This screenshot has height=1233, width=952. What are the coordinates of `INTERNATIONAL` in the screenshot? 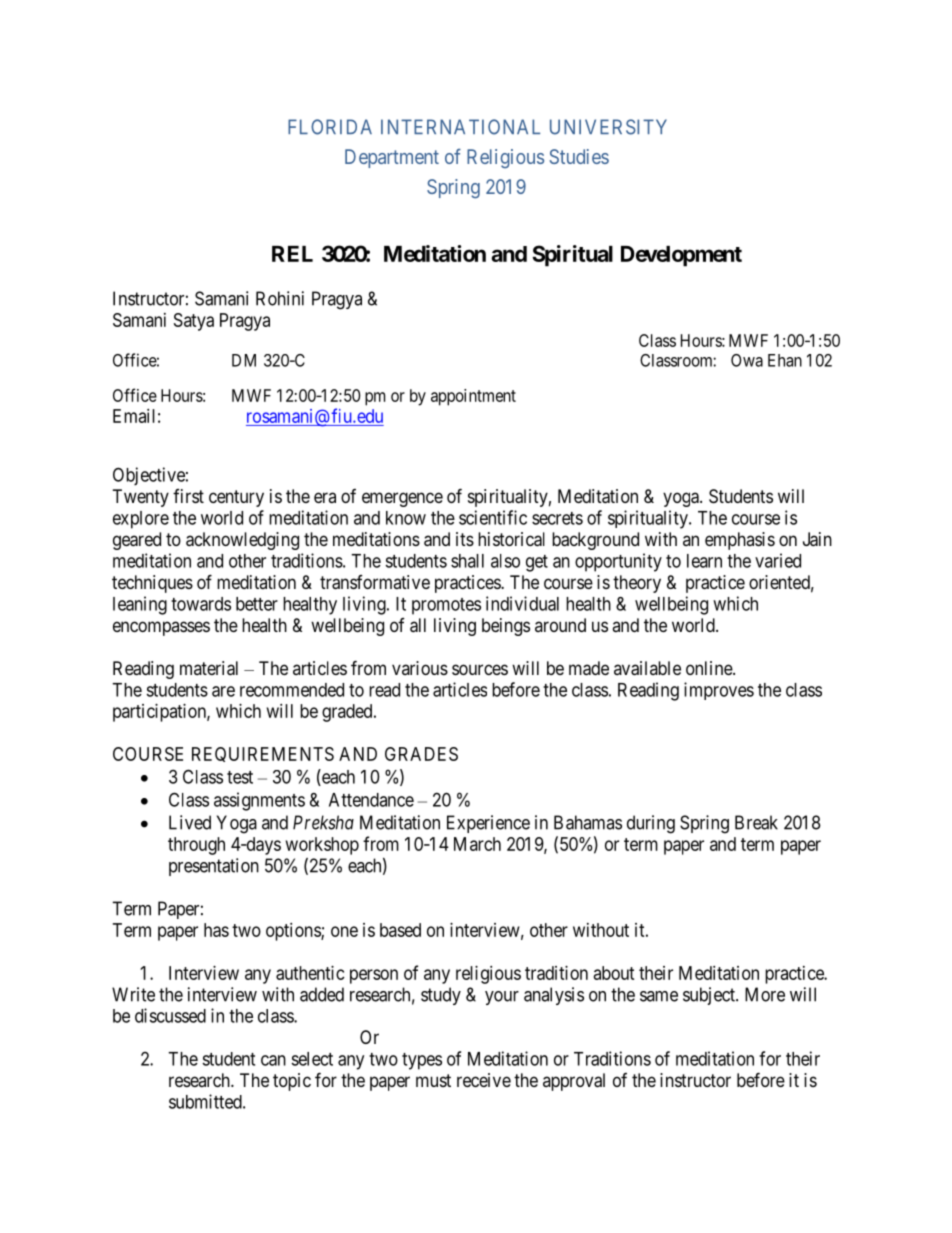 It's located at (460, 127).
